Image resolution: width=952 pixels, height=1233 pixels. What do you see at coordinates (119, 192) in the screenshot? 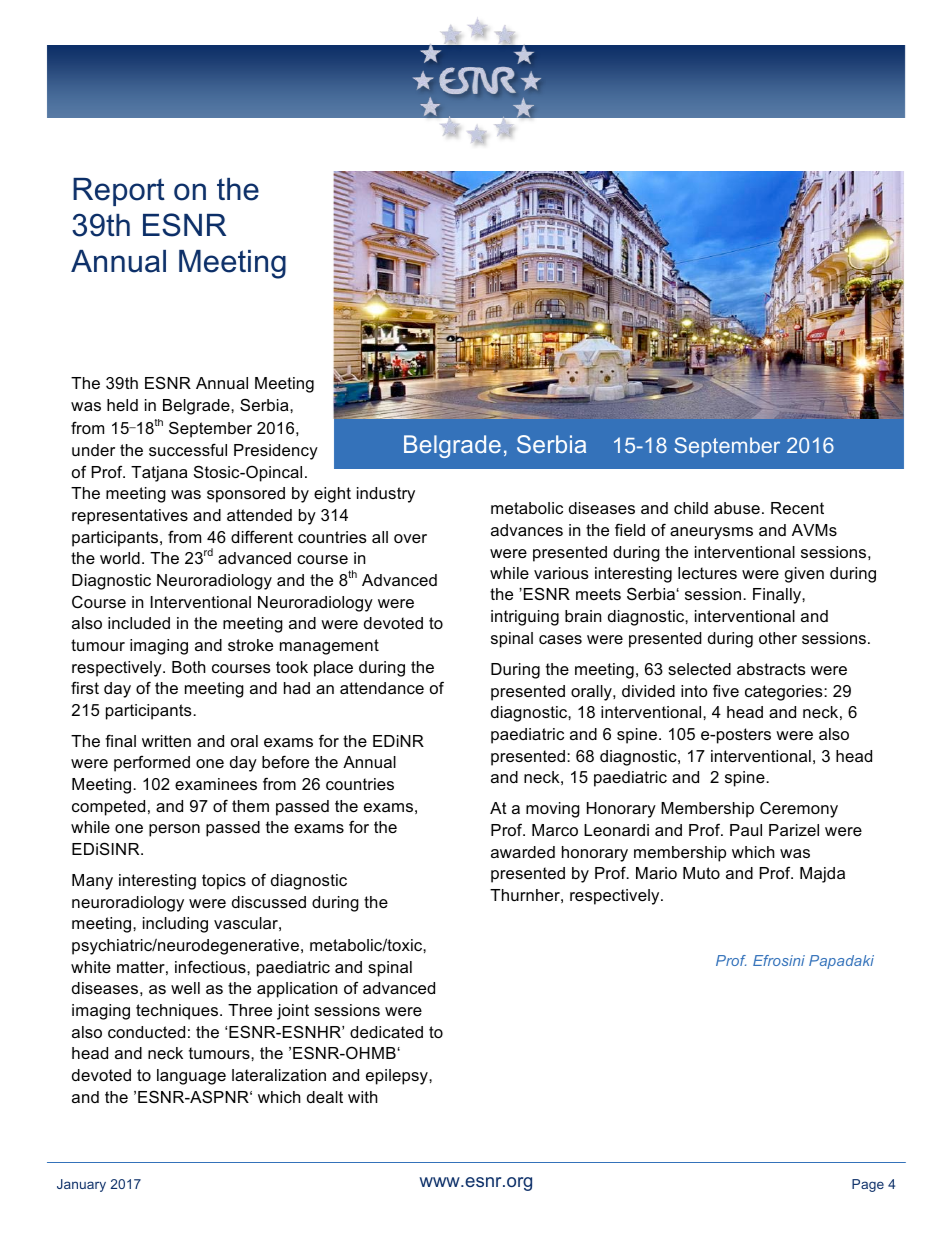
I see `Report` at bounding box center [119, 192].
